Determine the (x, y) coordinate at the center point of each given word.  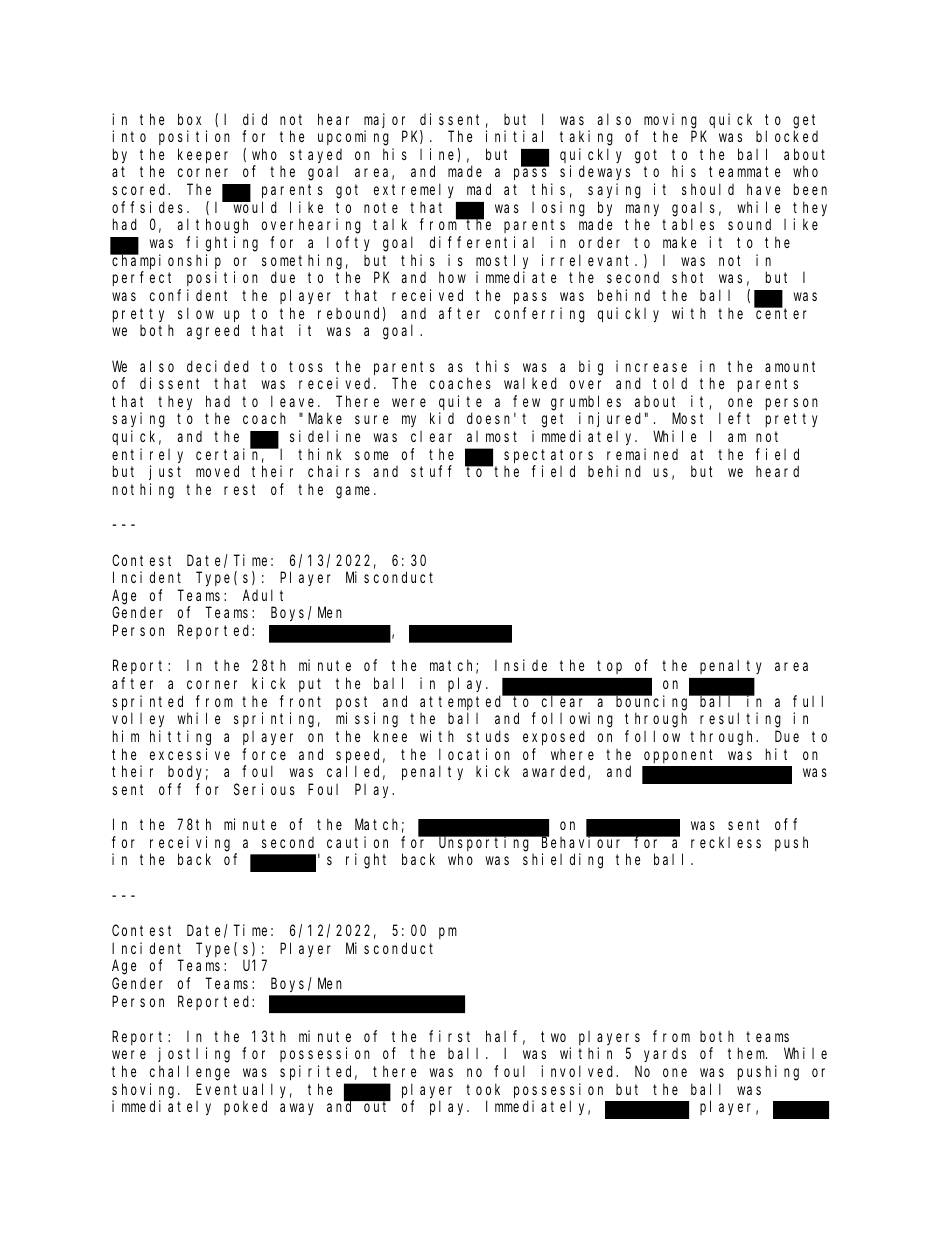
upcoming (353, 138)
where (572, 754)
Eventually (244, 1090)
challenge (190, 1073)
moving (670, 121)
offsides (150, 207)
